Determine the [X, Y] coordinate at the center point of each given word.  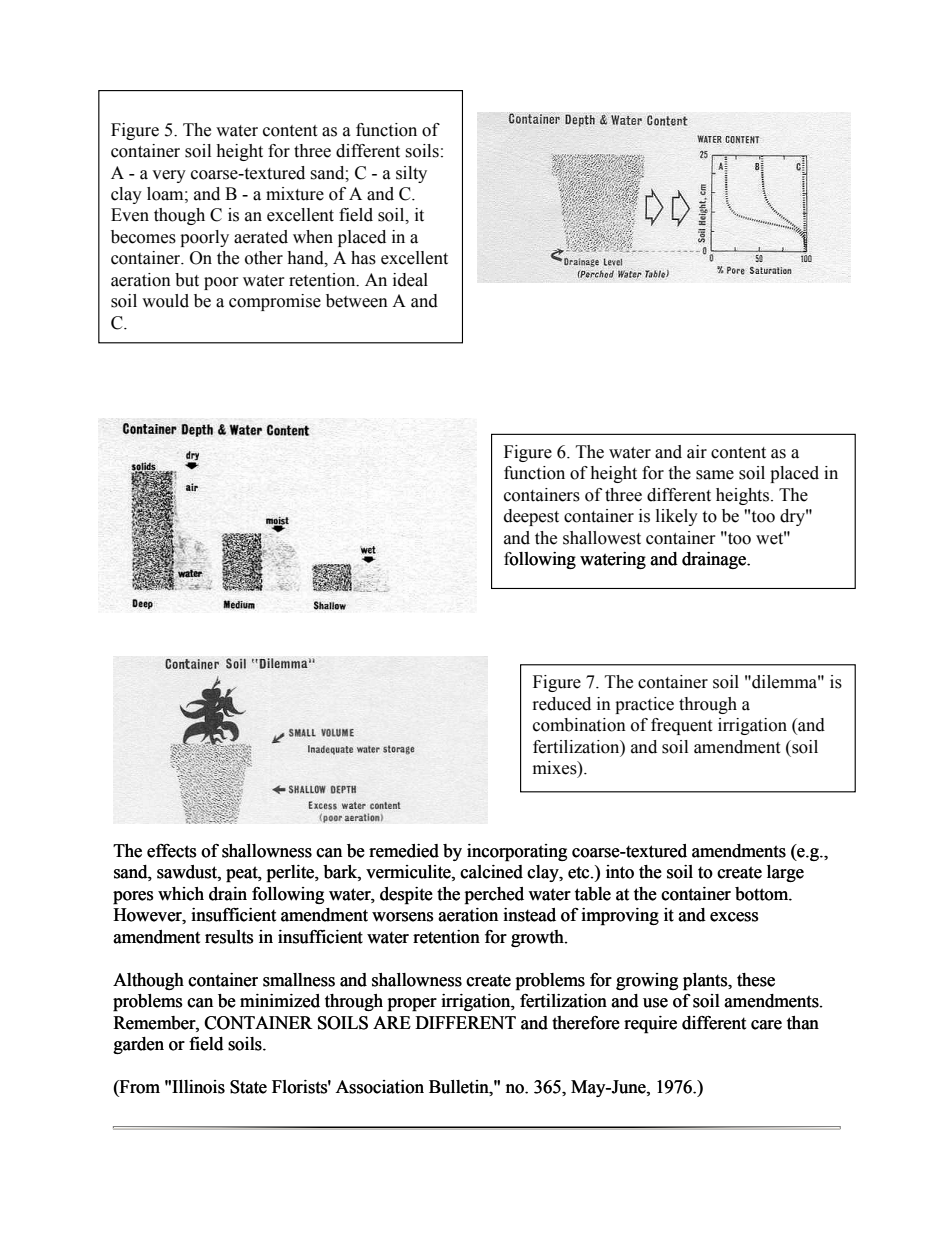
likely [677, 517]
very [169, 176]
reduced [562, 704]
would [165, 301]
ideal [410, 280]
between [357, 301]
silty [411, 174]
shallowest [602, 538]
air [697, 452]
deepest [531, 517]
